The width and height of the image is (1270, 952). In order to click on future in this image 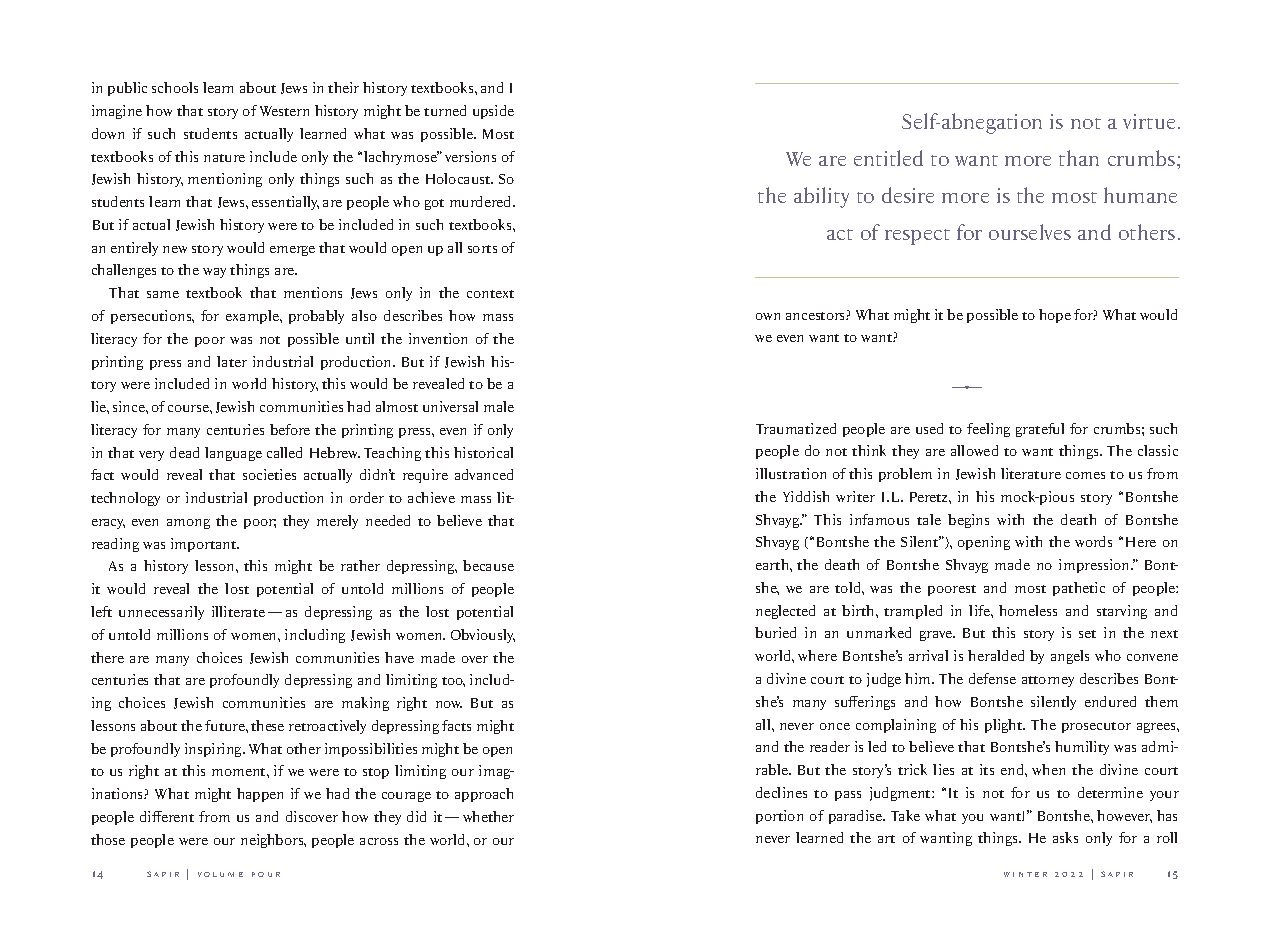, I will do `click(226, 725)`.
